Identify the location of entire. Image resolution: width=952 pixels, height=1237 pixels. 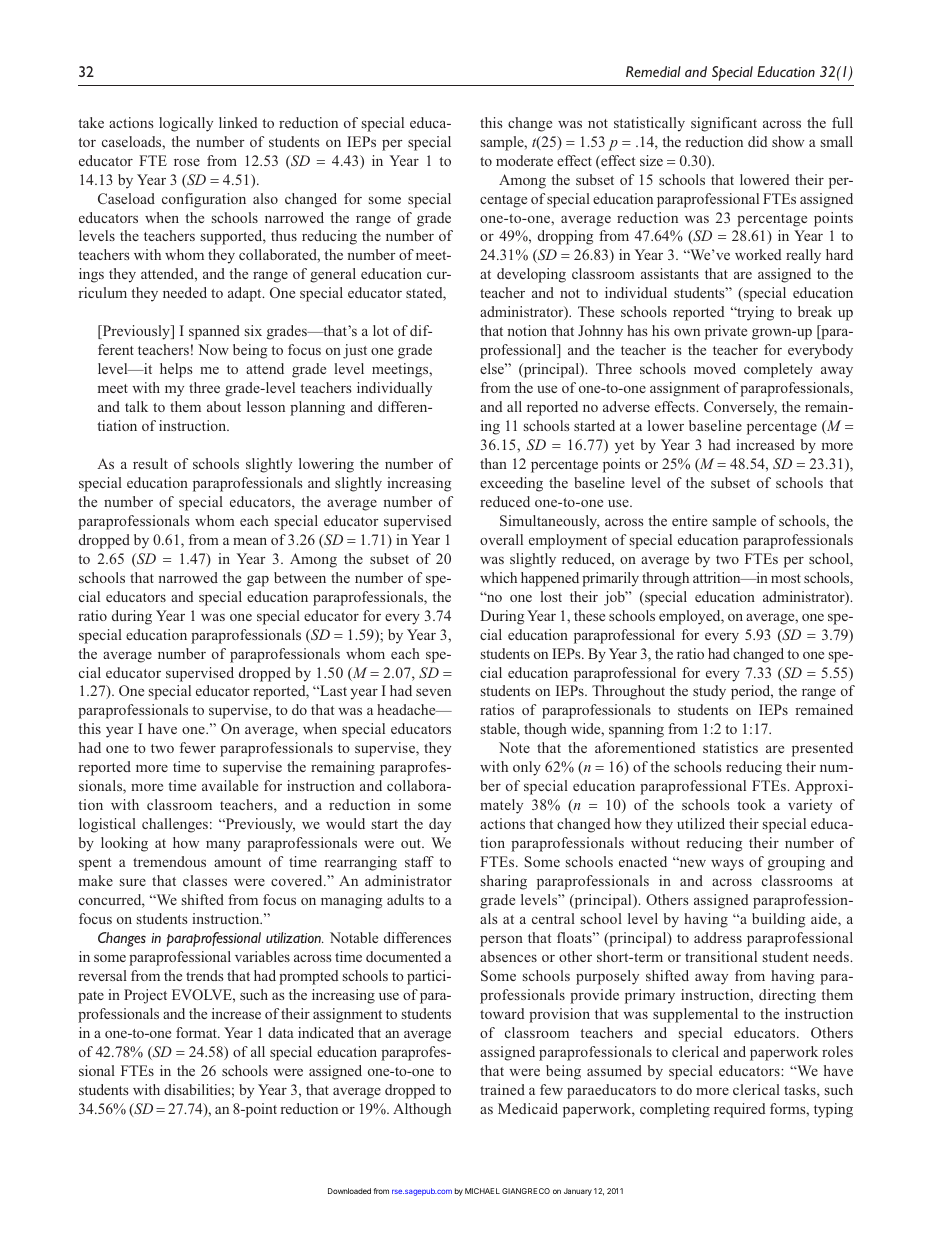
(689, 520).
